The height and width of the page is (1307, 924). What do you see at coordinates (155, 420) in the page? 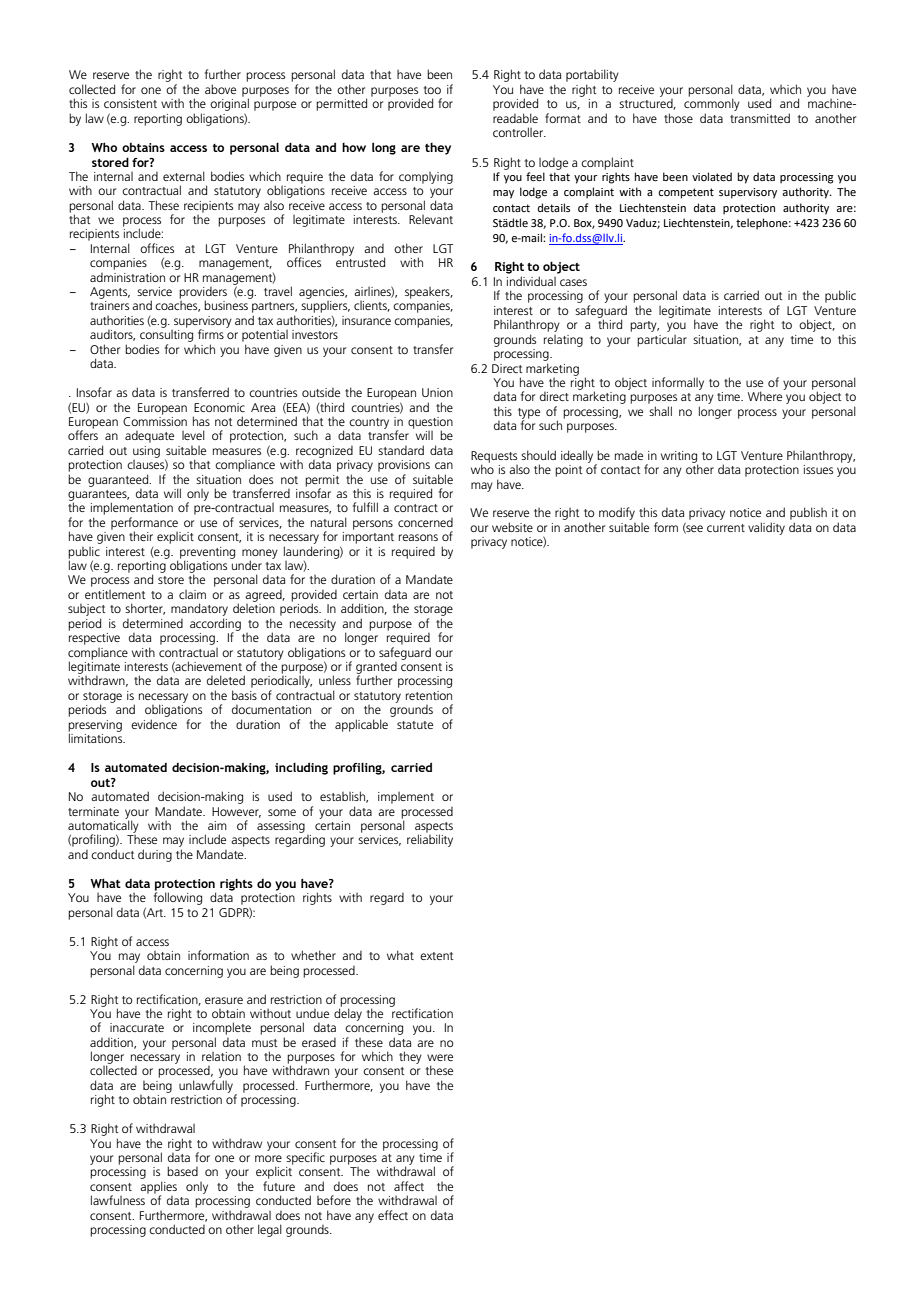
I see `Commission` at bounding box center [155, 420].
